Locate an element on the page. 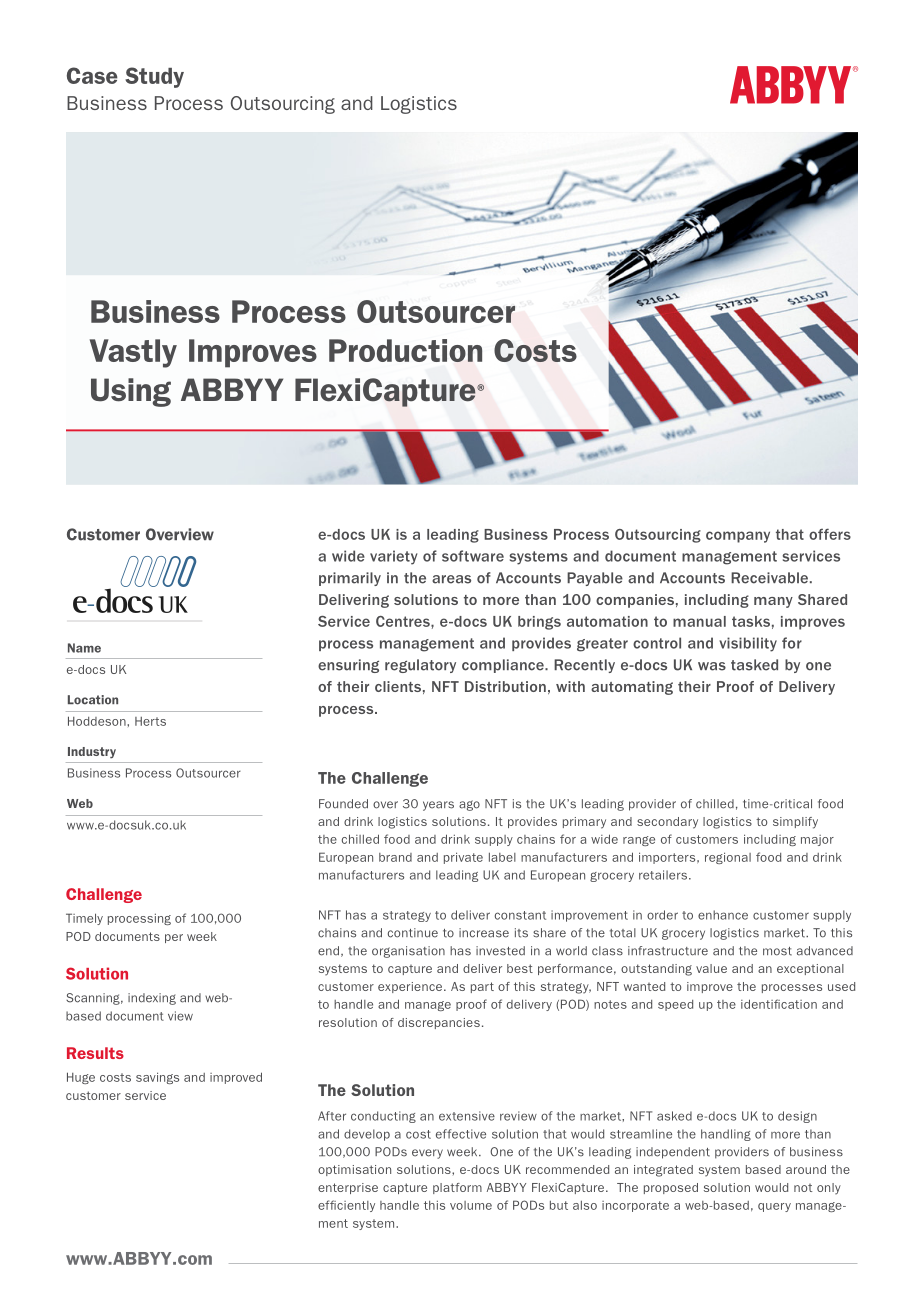  Production is located at coordinates (405, 350).
